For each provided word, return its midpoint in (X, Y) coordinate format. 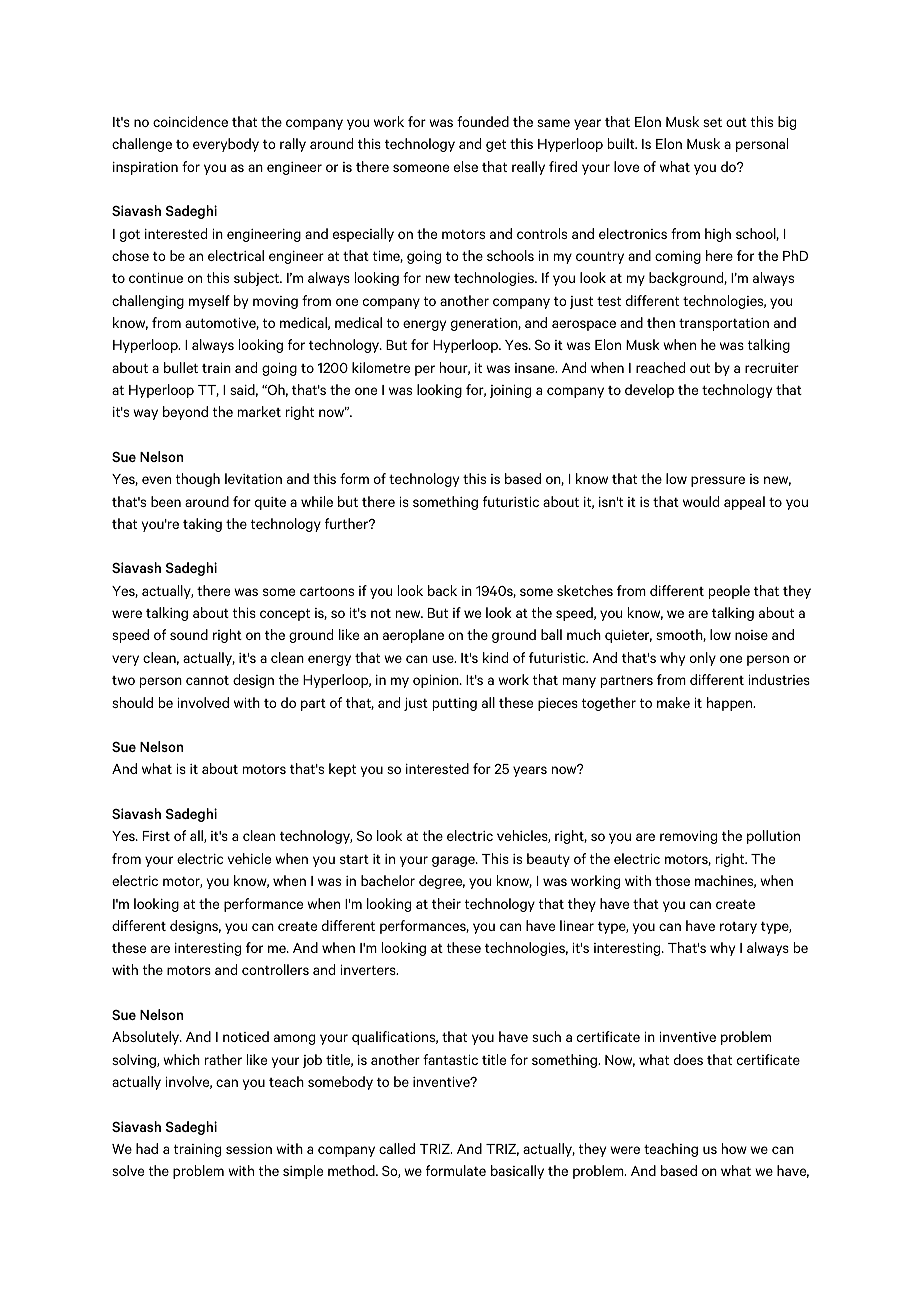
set (712, 122)
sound (189, 634)
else (466, 166)
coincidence (190, 121)
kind (495, 657)
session (249, 1149)
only (703, 659)
